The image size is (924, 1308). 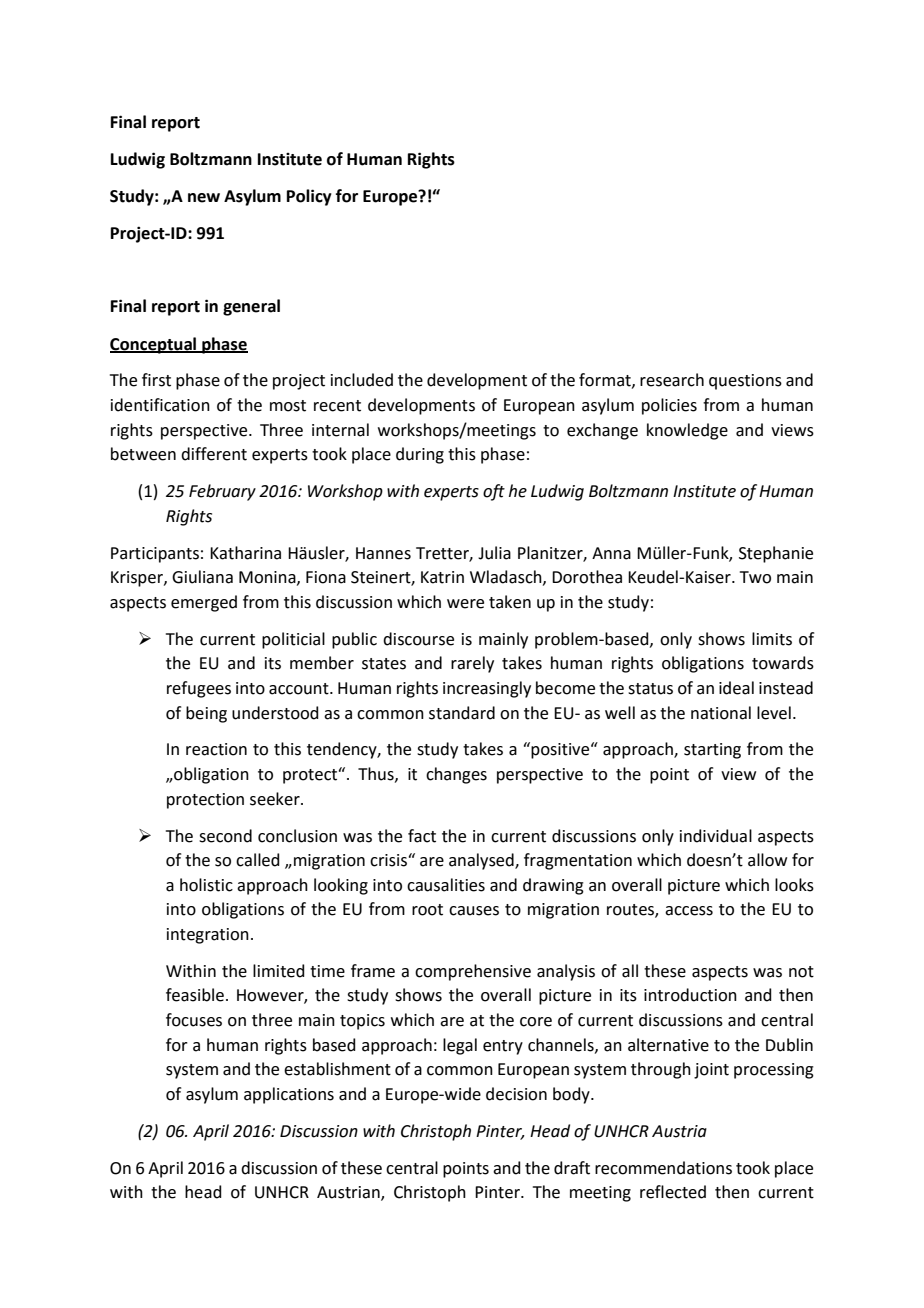 What do you see at coordinates (289, 1095) in the image?
I see `applications` at bounding box center [289, 1095].
